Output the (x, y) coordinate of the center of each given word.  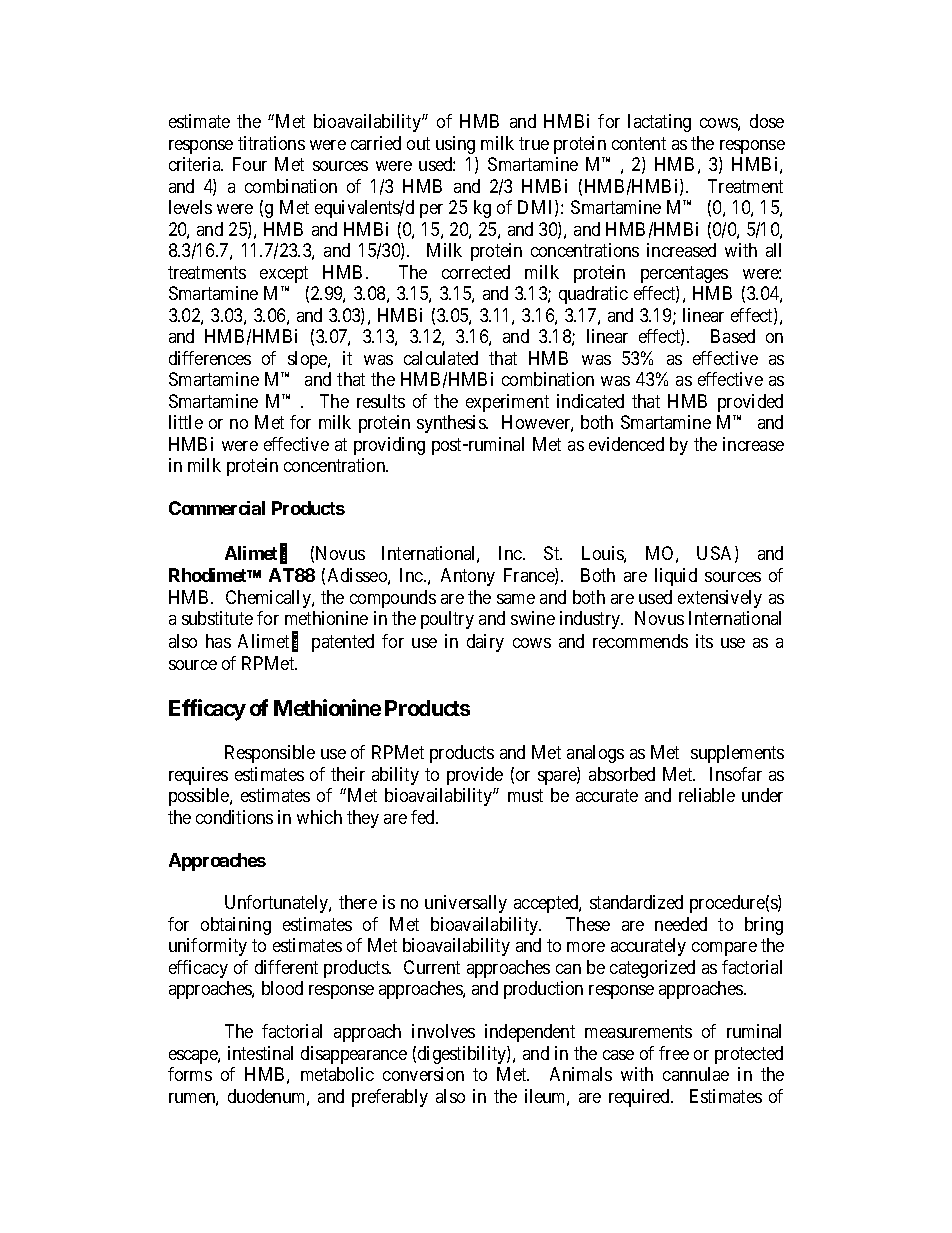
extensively (720, 599)
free (674, 1053)
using (455, 145)
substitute (217, 618)
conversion (423, 1074)
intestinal (260, 1053)
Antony (468, 577)
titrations (271, 143)
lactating (659, 123)
